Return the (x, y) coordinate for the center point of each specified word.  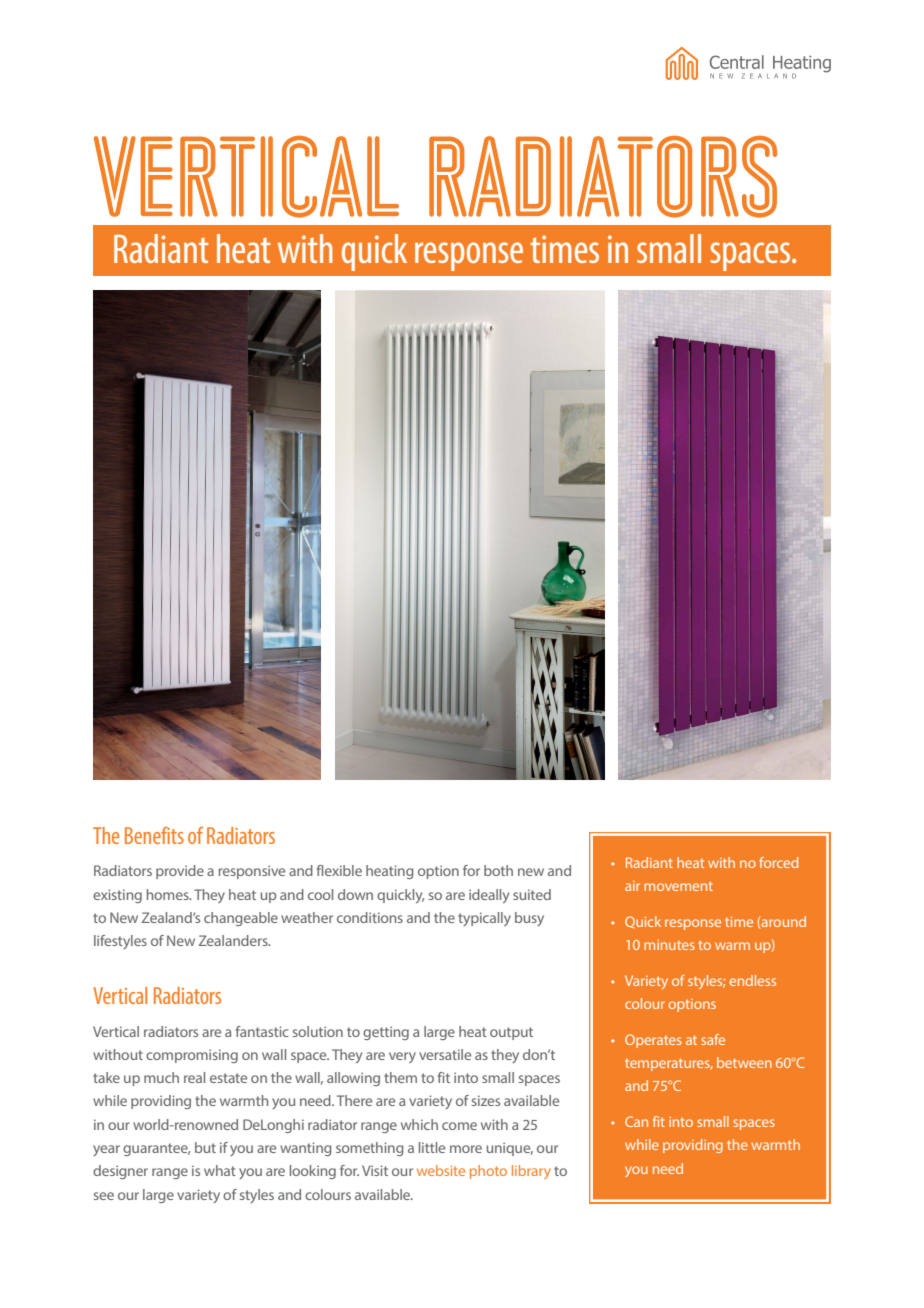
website (441, 1170)
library (531, 1172)
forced (778, 862)
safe (713, 1039)
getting (386, 1033)
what (220, 1170)
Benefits (154, 835)
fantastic (262, 1031)
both (498, 870)
